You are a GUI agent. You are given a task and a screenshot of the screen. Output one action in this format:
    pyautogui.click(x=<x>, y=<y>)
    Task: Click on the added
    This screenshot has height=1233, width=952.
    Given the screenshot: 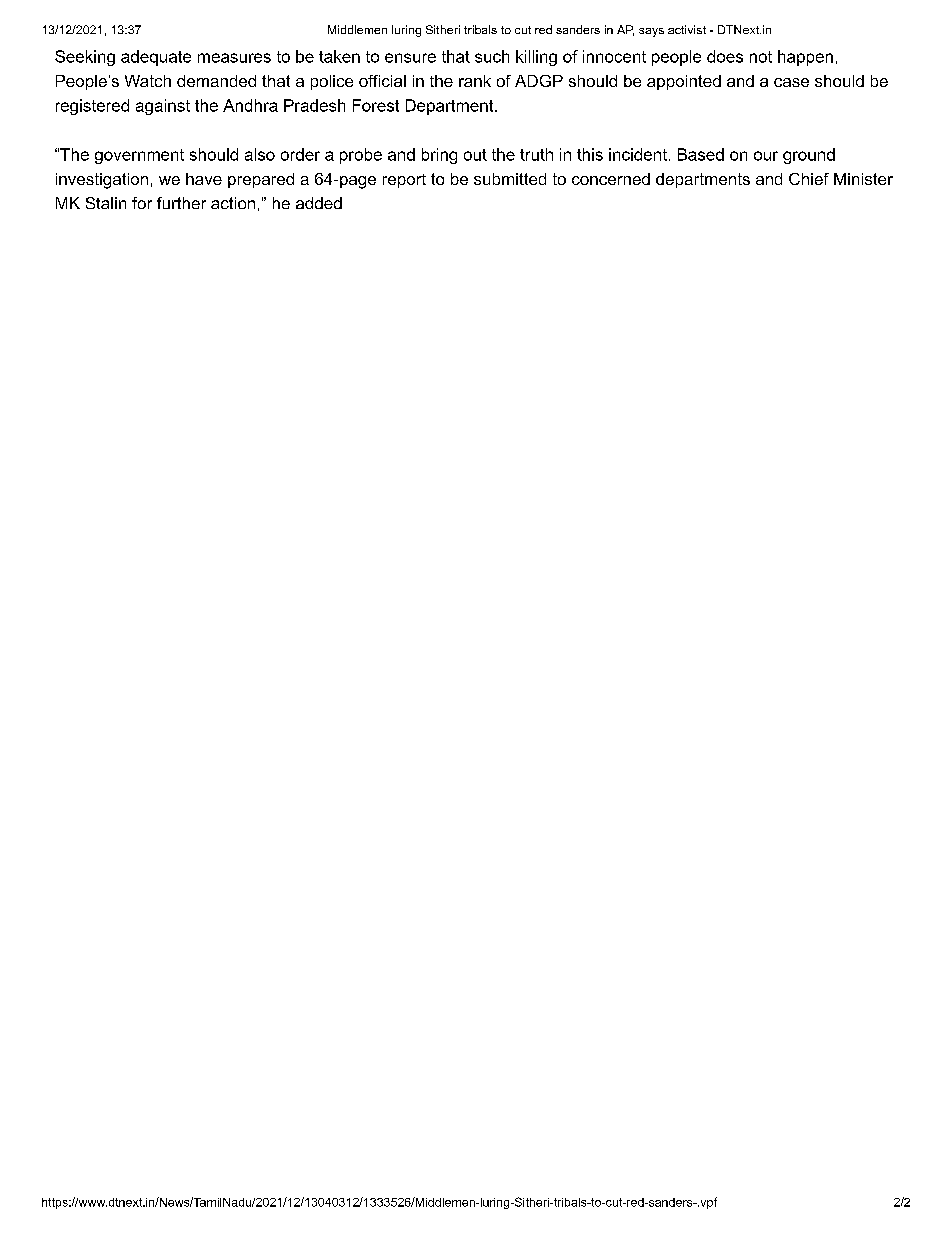 What is the action you would take?
    pyautogui.click(x=319, y=203)
